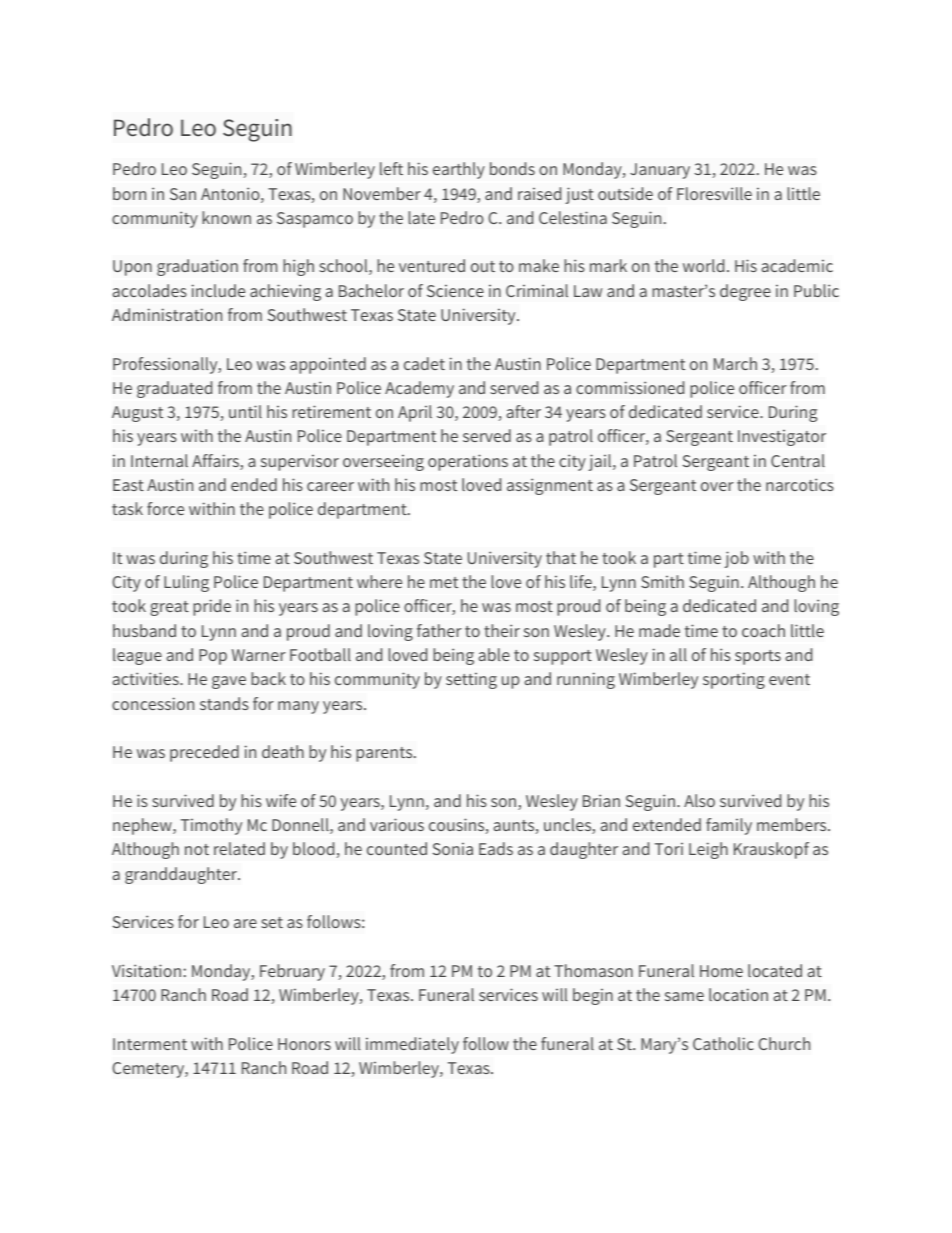 The image size is (952, 1233). I want to click on coach, so click(763, 630).
